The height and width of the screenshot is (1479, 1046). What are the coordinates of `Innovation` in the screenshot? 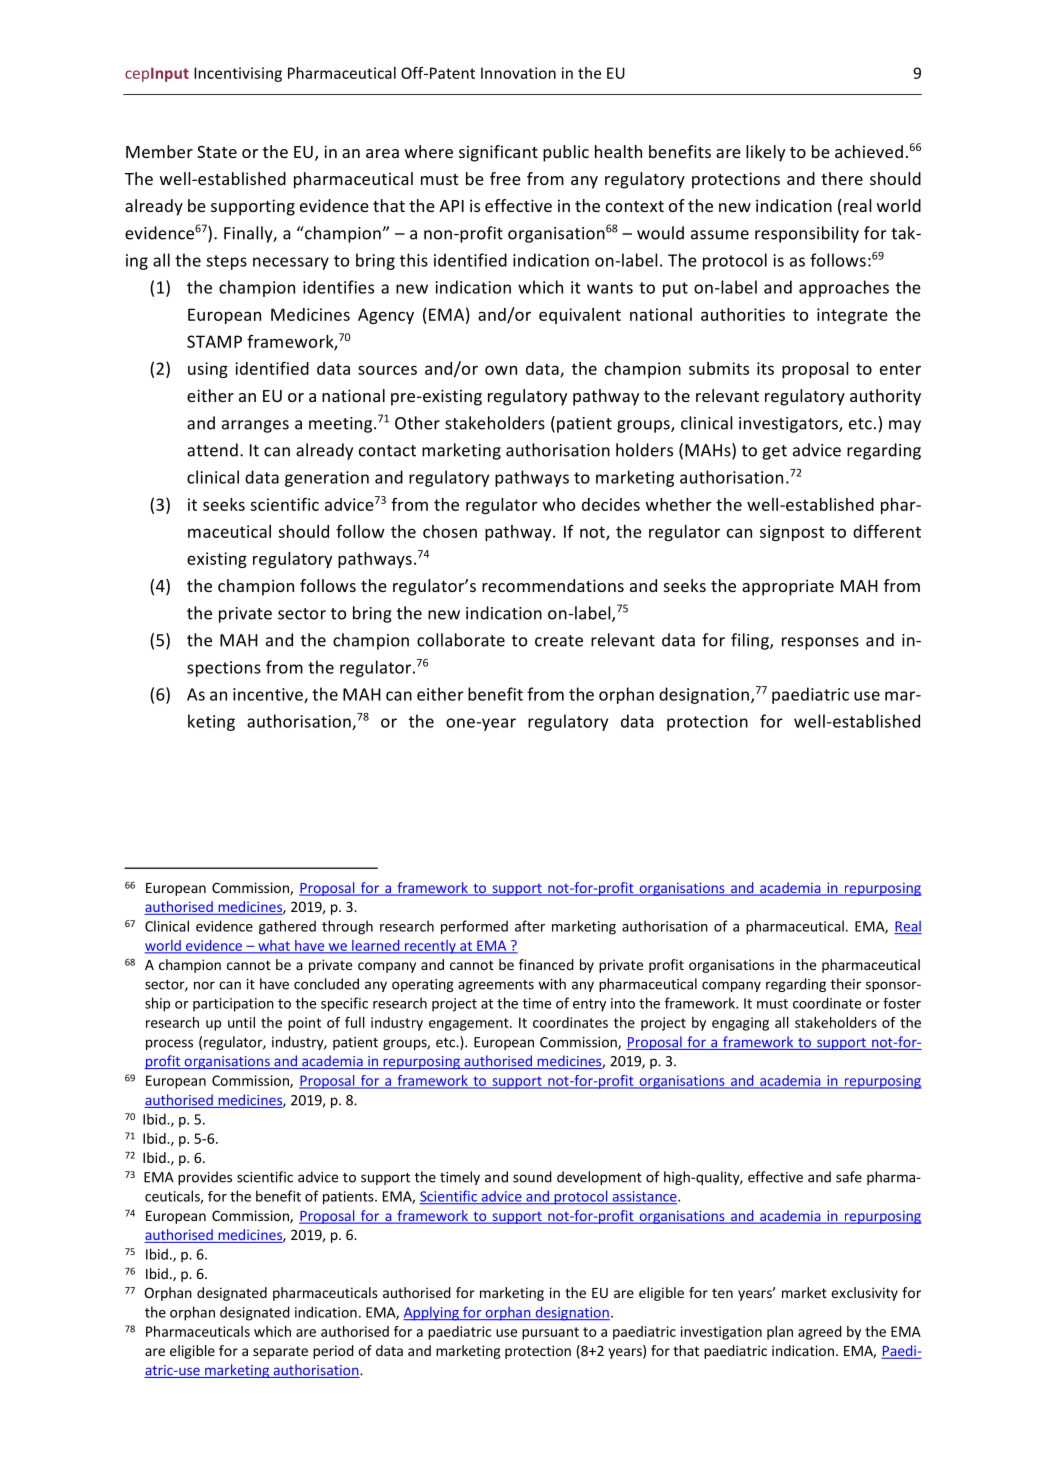 It's located at (518, 73).
